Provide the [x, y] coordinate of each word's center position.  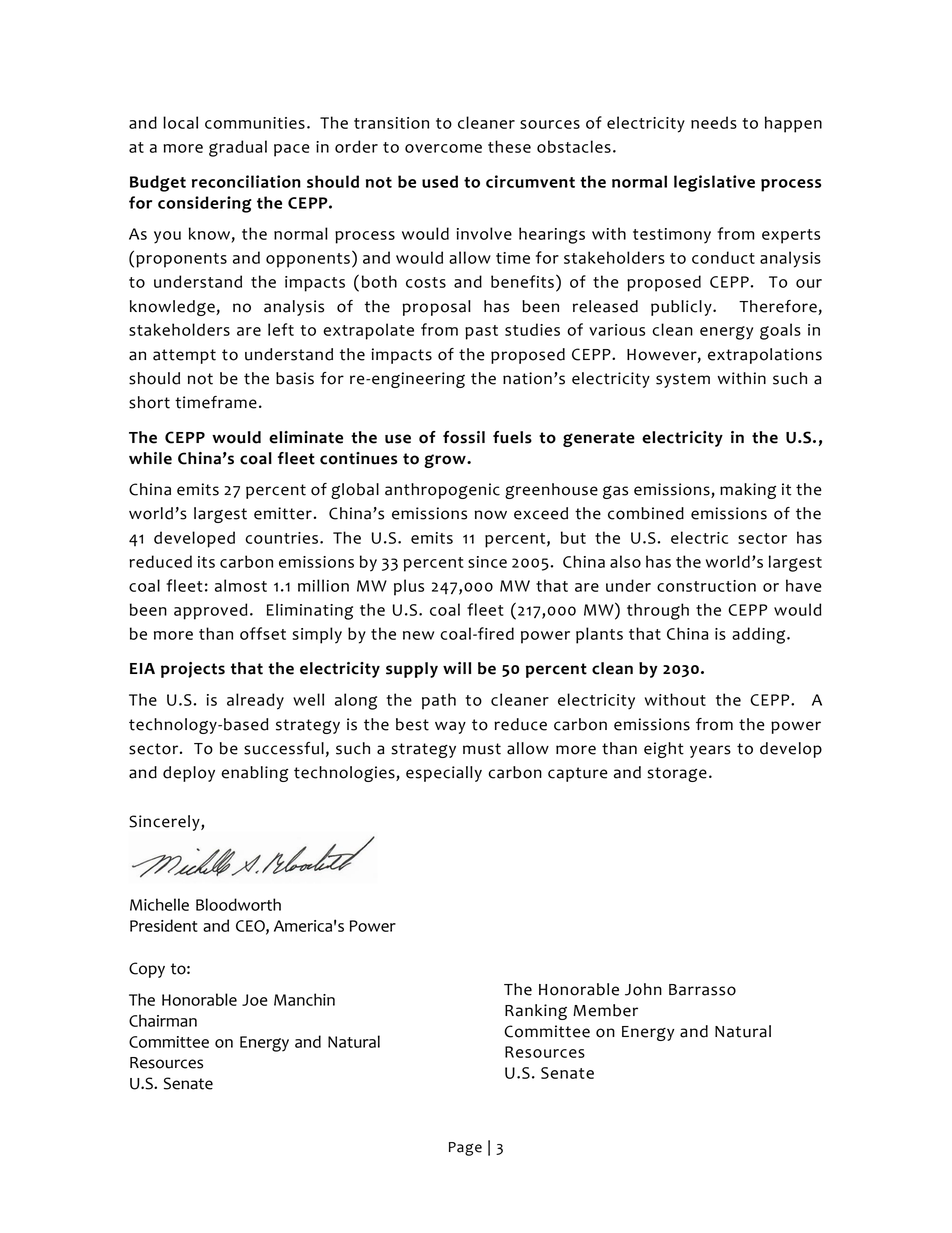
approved [211, 611]
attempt [184, 356]
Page [465, 1149]
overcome [443, 148]
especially [444, 774]
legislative [714, 183]
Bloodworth [238, 904]
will [457, 668]
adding [760, 635]
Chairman [163, 1020]
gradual [238, 148]
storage [677, 774]
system [683, 380]
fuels [512, 437]
